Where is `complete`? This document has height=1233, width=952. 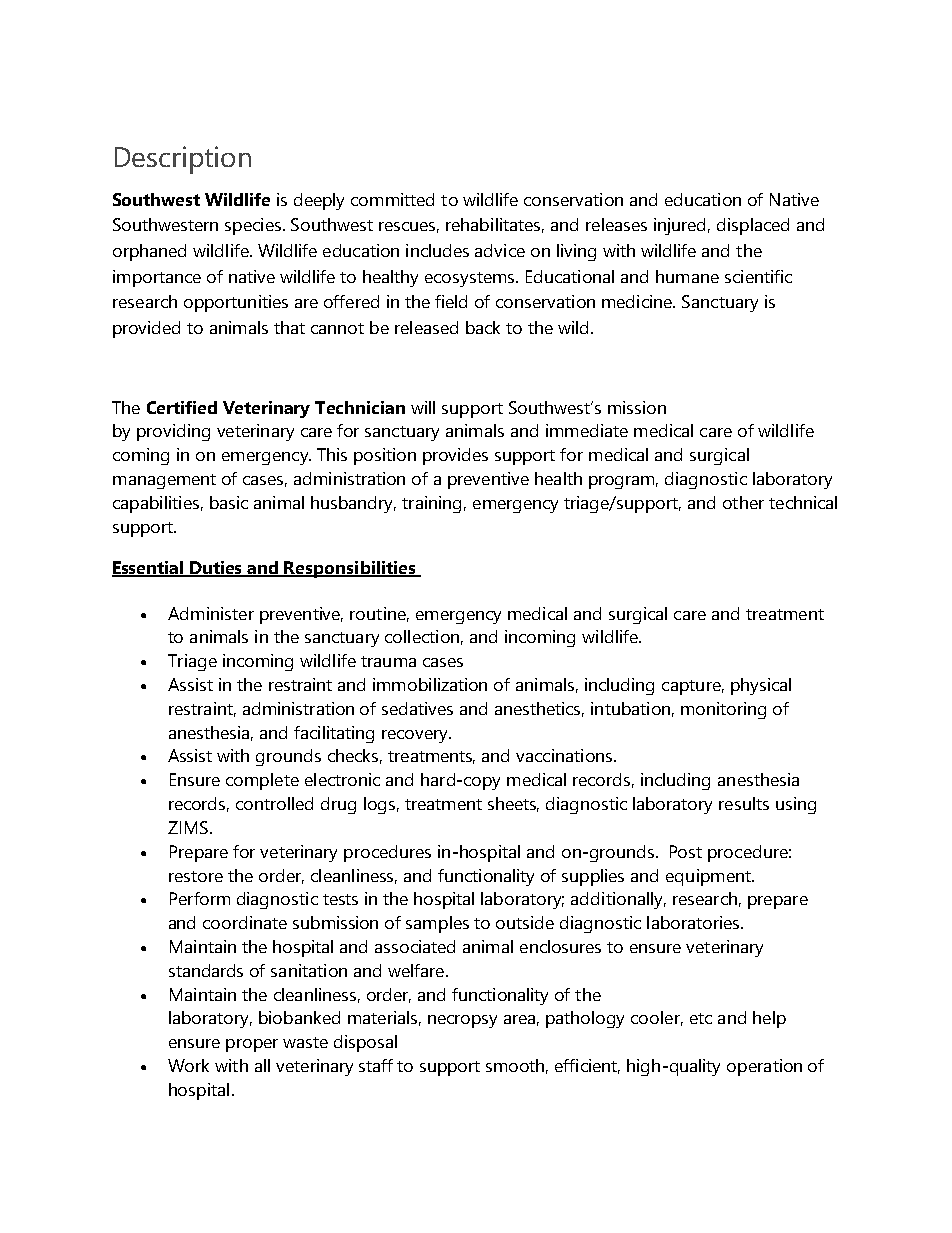
complete is located at coordinates (262, 781).
